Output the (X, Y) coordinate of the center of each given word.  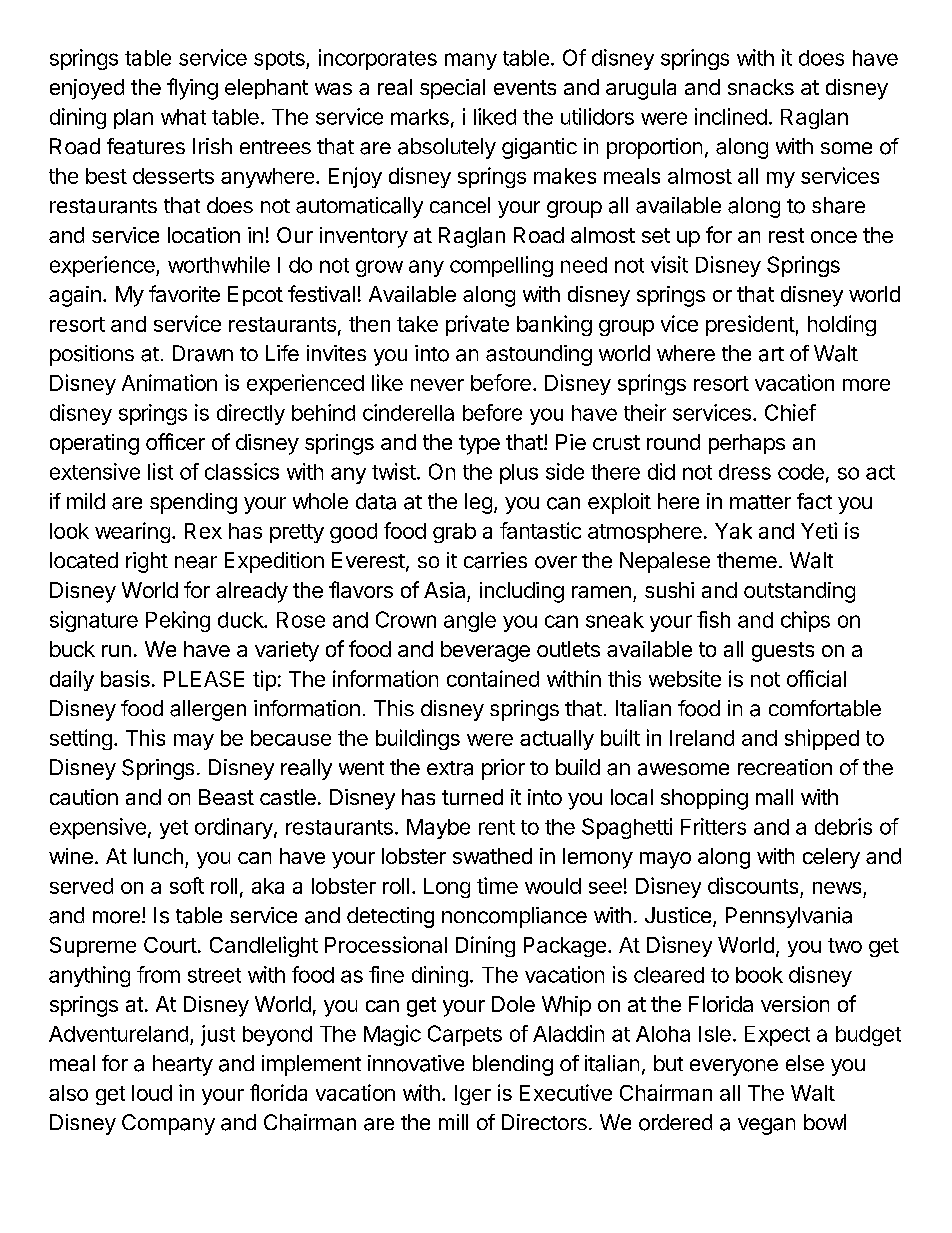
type (479, 445)
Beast (226, 797)
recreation (785, 767)
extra (450, 768)
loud (152, 1093)
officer (175, 441)
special (452, 89)
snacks (761, 87)
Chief (790, 412)
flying (192, 89)
